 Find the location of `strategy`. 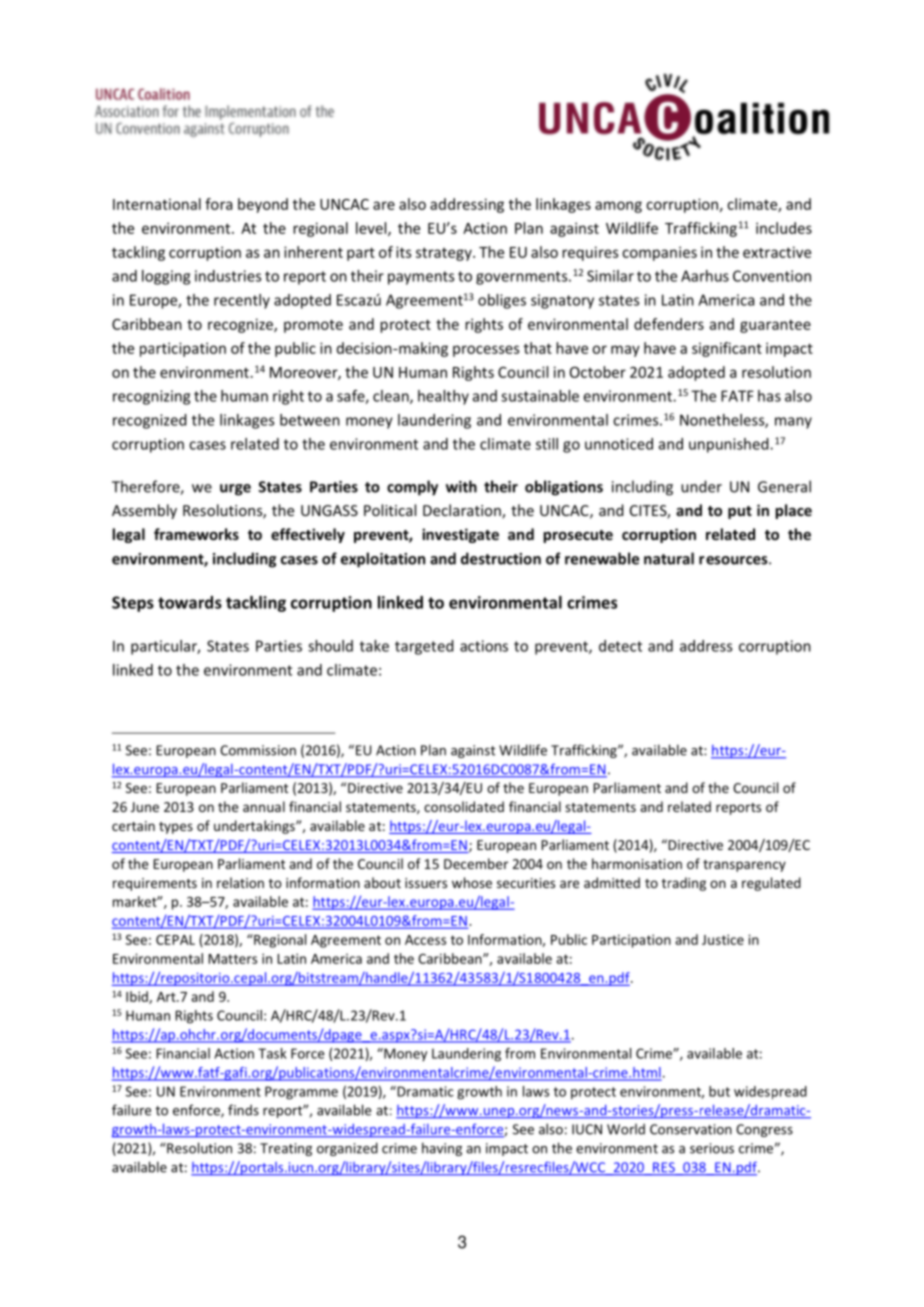

strategy is located at coordinates (445, 254).
